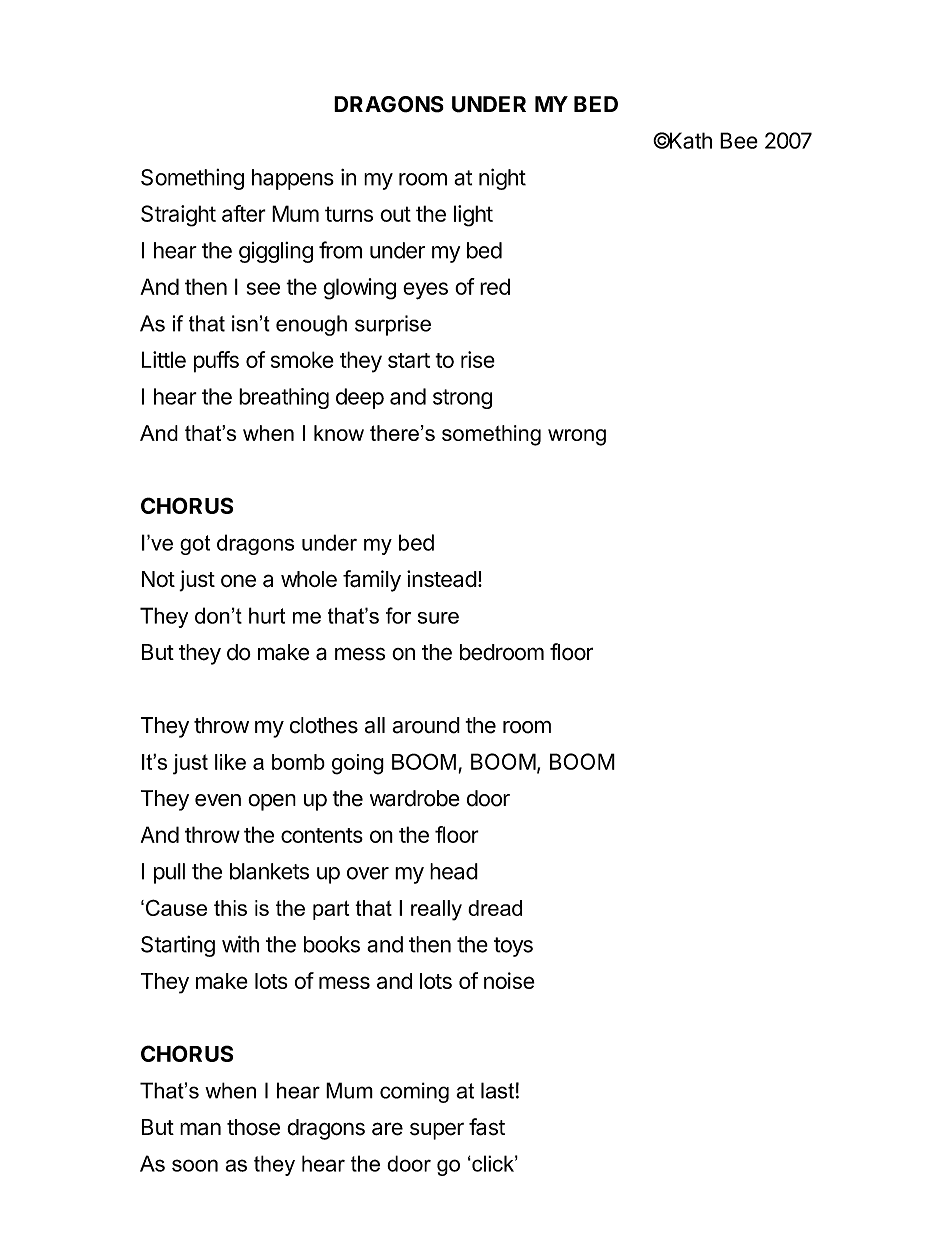  What do you see at coordinates (195, 545) in the image?
I see `got` at bounding box center [195, 545].
